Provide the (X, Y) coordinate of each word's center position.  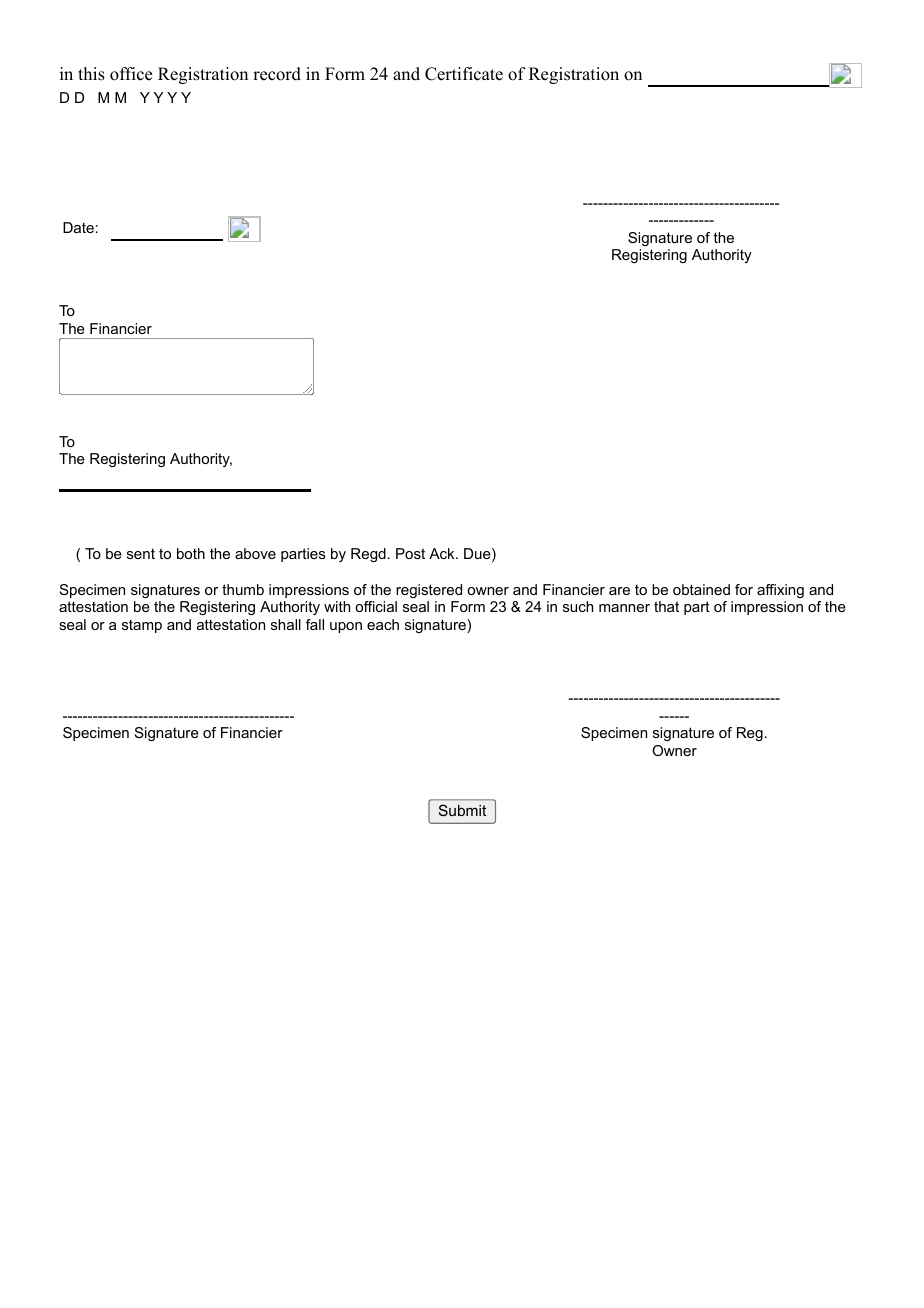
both (191, 553)
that (666, 606)
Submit (462, 810)
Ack (443, 553)
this (91, 74)
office (131, 74)
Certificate (464, 74)
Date (78, 227)
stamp (142, 626)
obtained (701, 589)
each (383, 624)
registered (429, 591)
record (277, 74)
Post (410, 553)
